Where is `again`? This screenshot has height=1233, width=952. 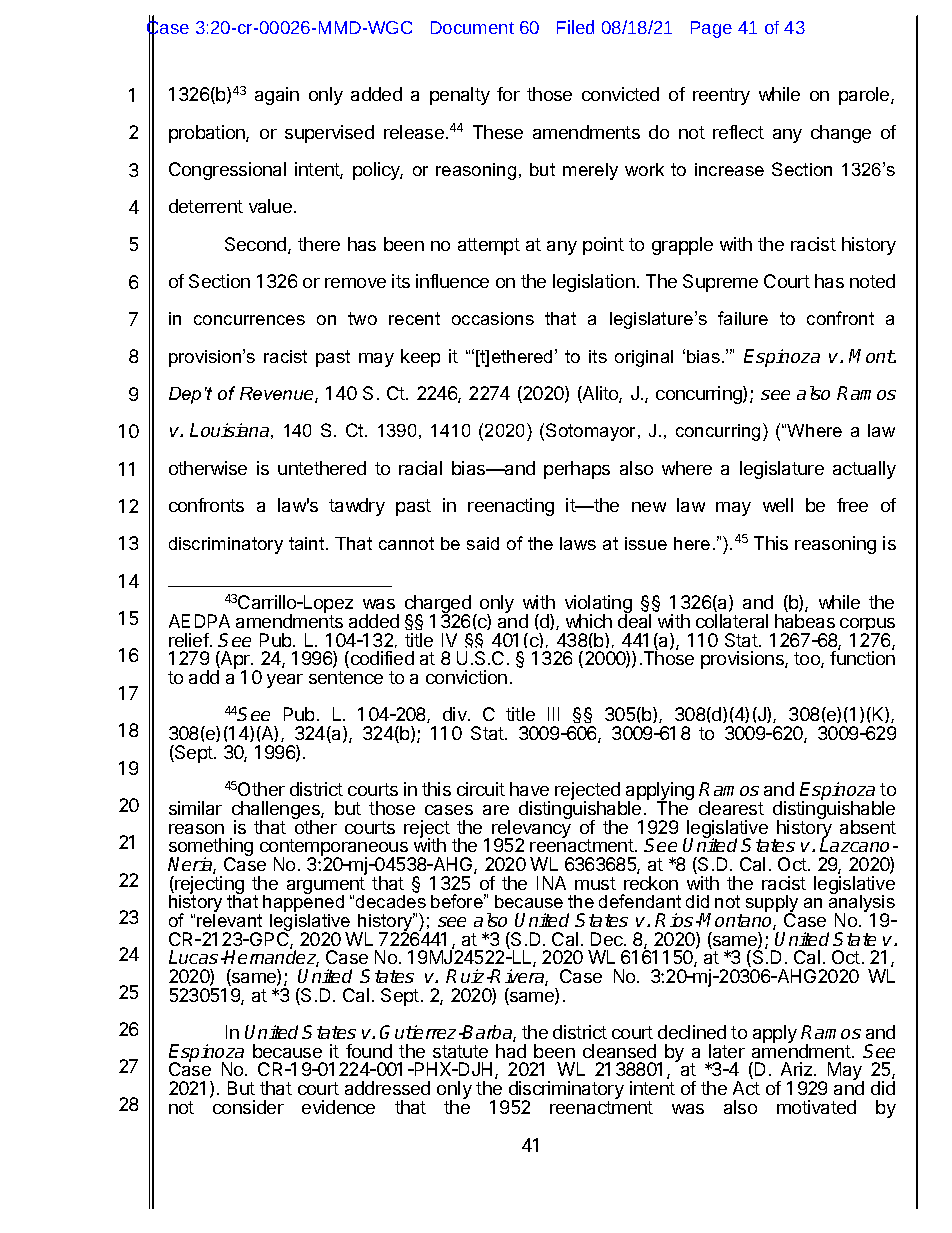
again is located at coordinates (277, 96).
